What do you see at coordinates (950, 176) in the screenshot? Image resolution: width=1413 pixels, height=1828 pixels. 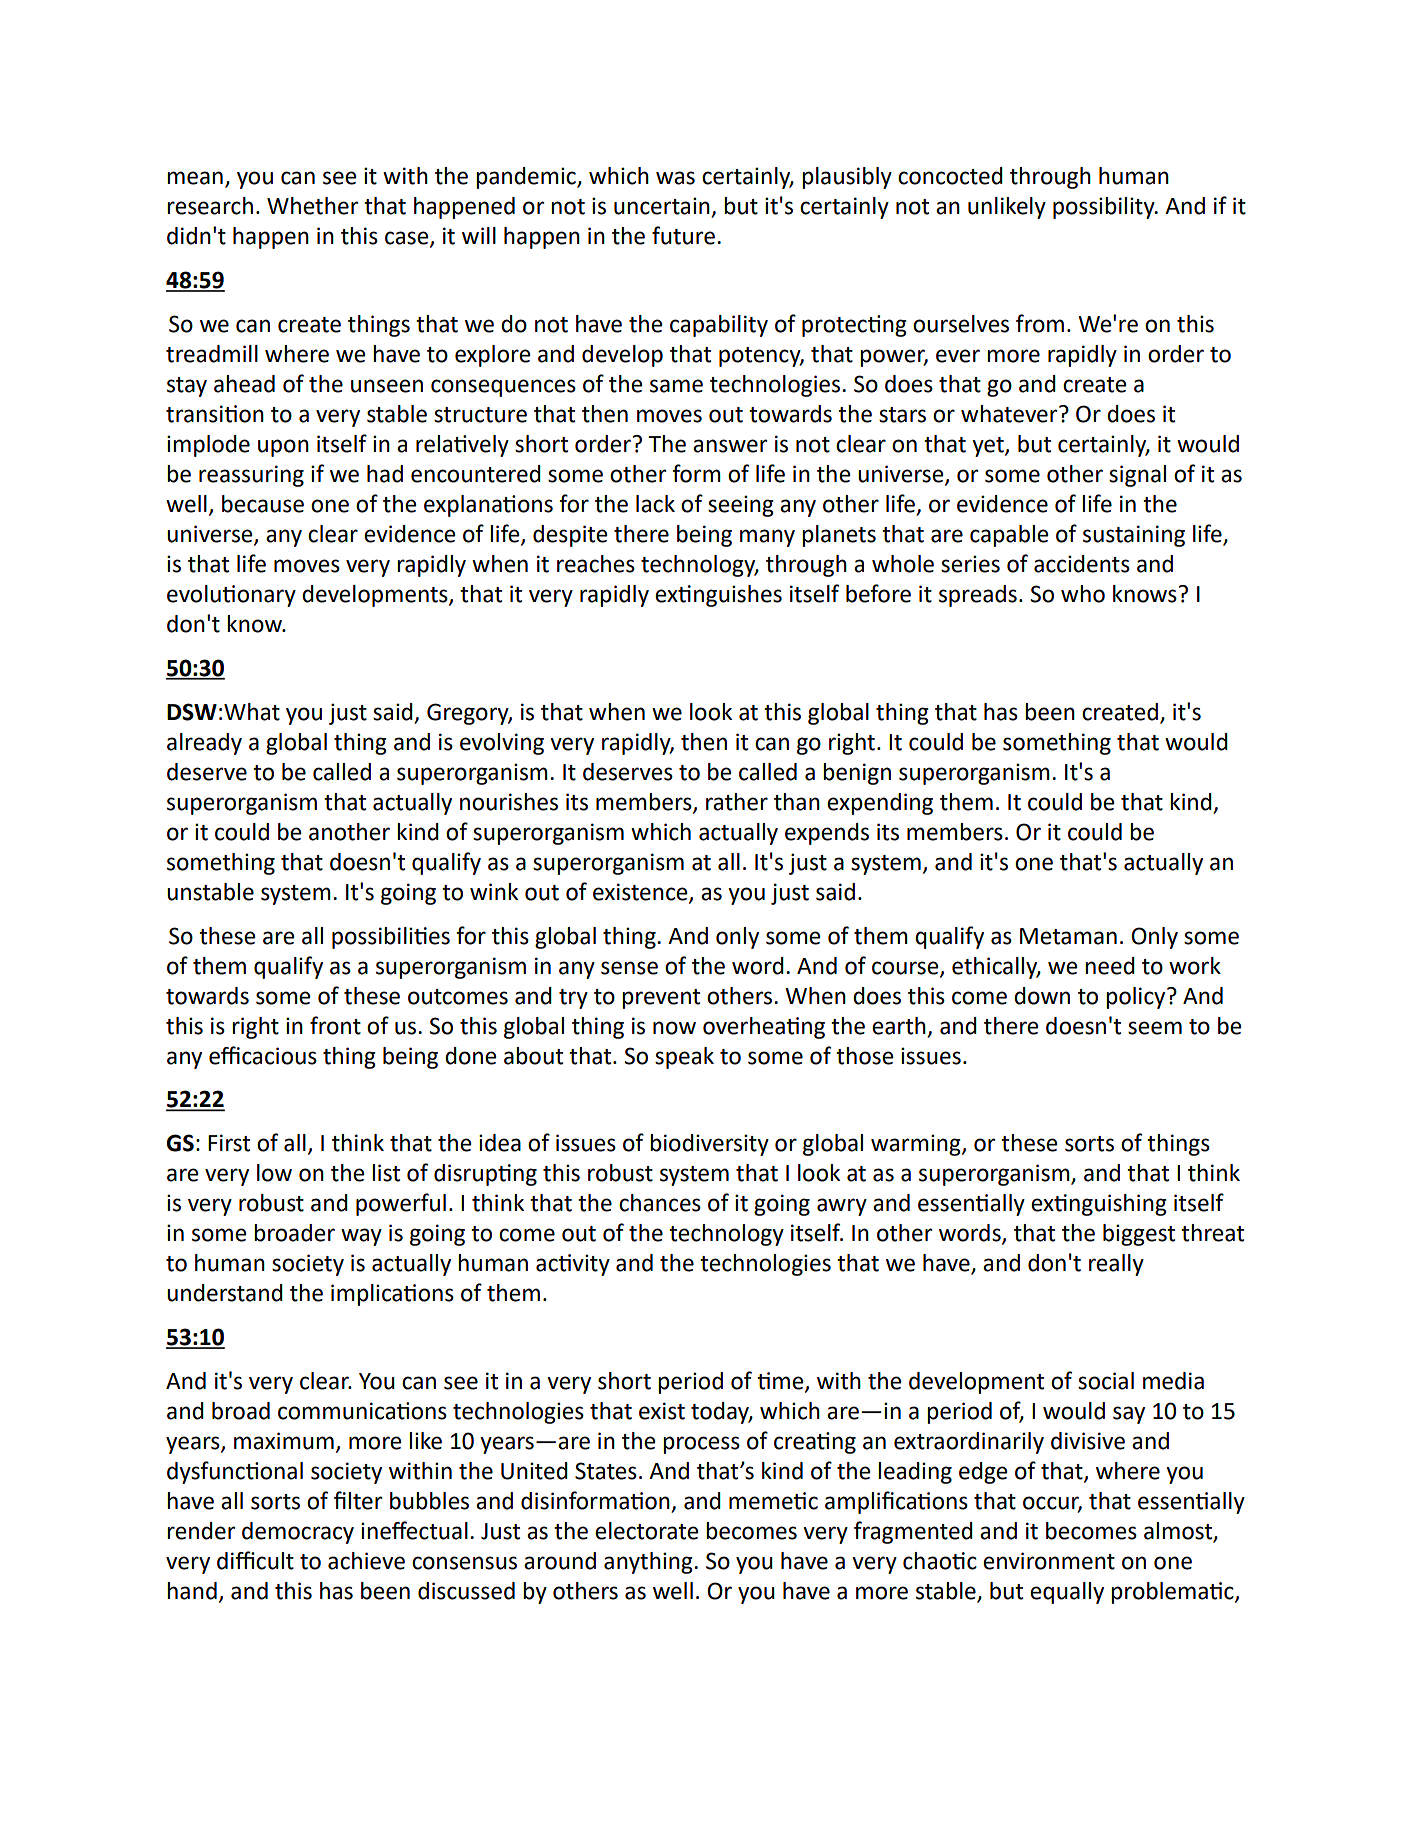 I see `concocted` at bounding box center [950, 176].
